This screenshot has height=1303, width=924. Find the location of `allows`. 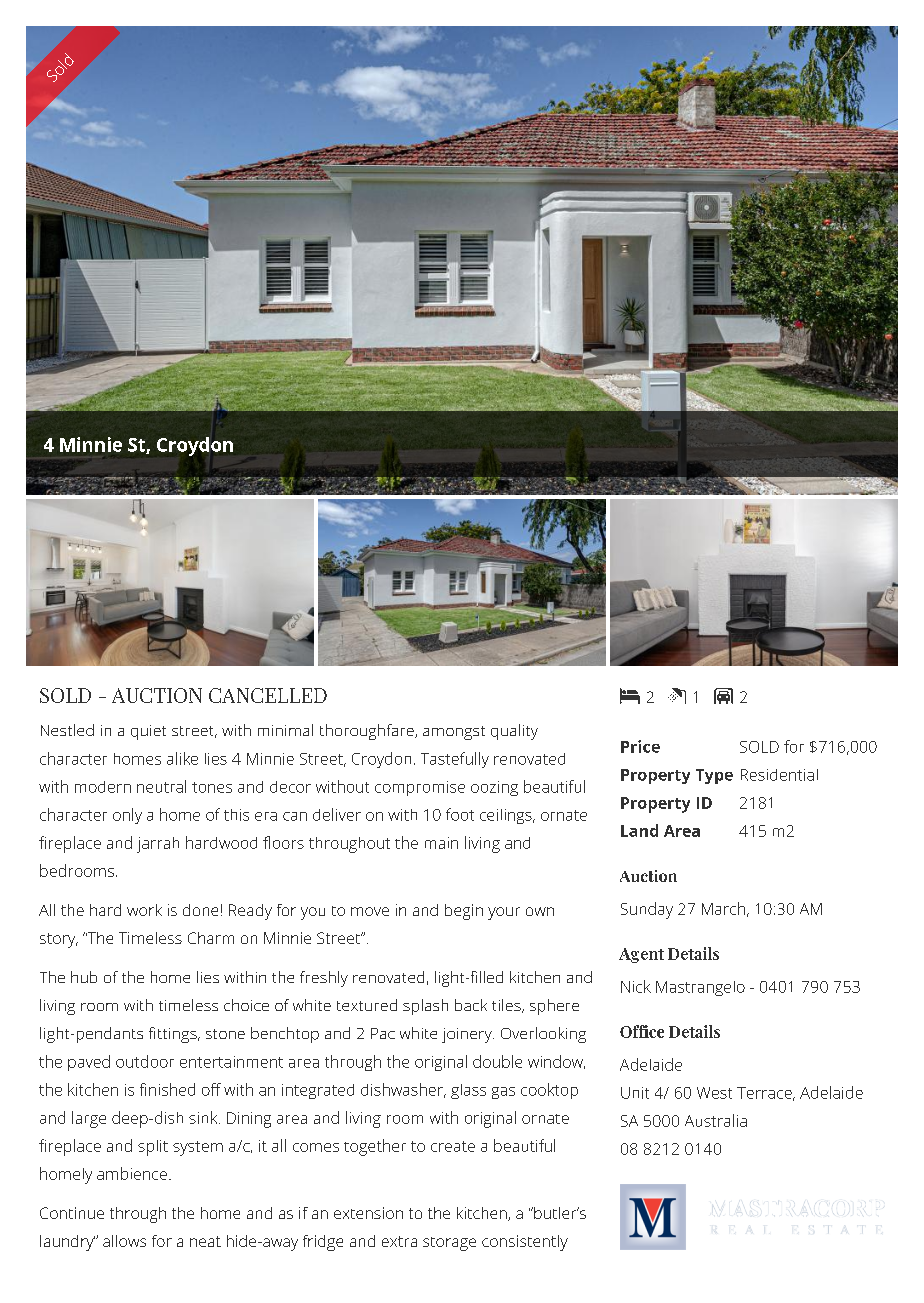

allows is located at coordinates (124, 1241).
